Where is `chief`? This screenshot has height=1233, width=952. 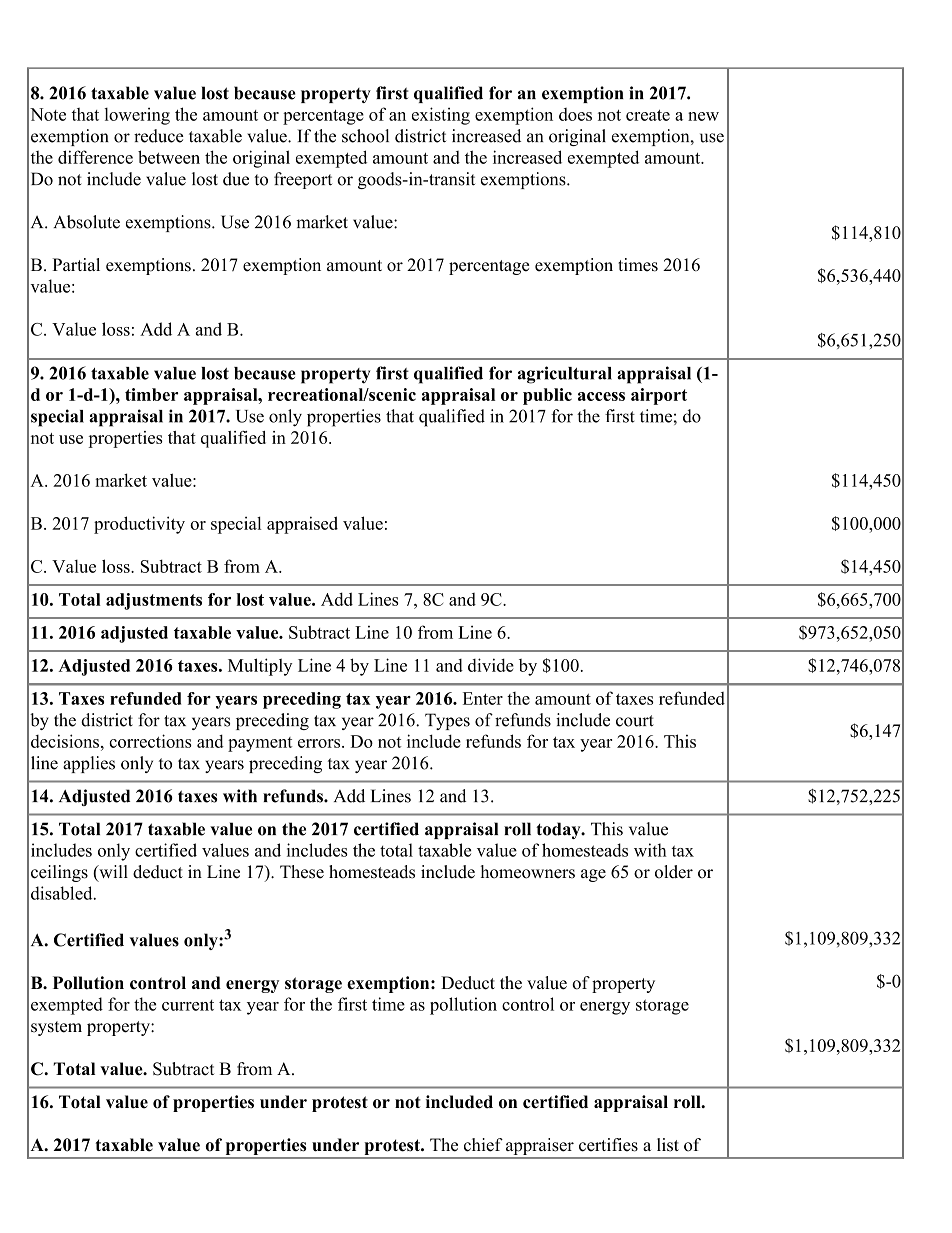
chief is located at coordinates (483, 1145).
